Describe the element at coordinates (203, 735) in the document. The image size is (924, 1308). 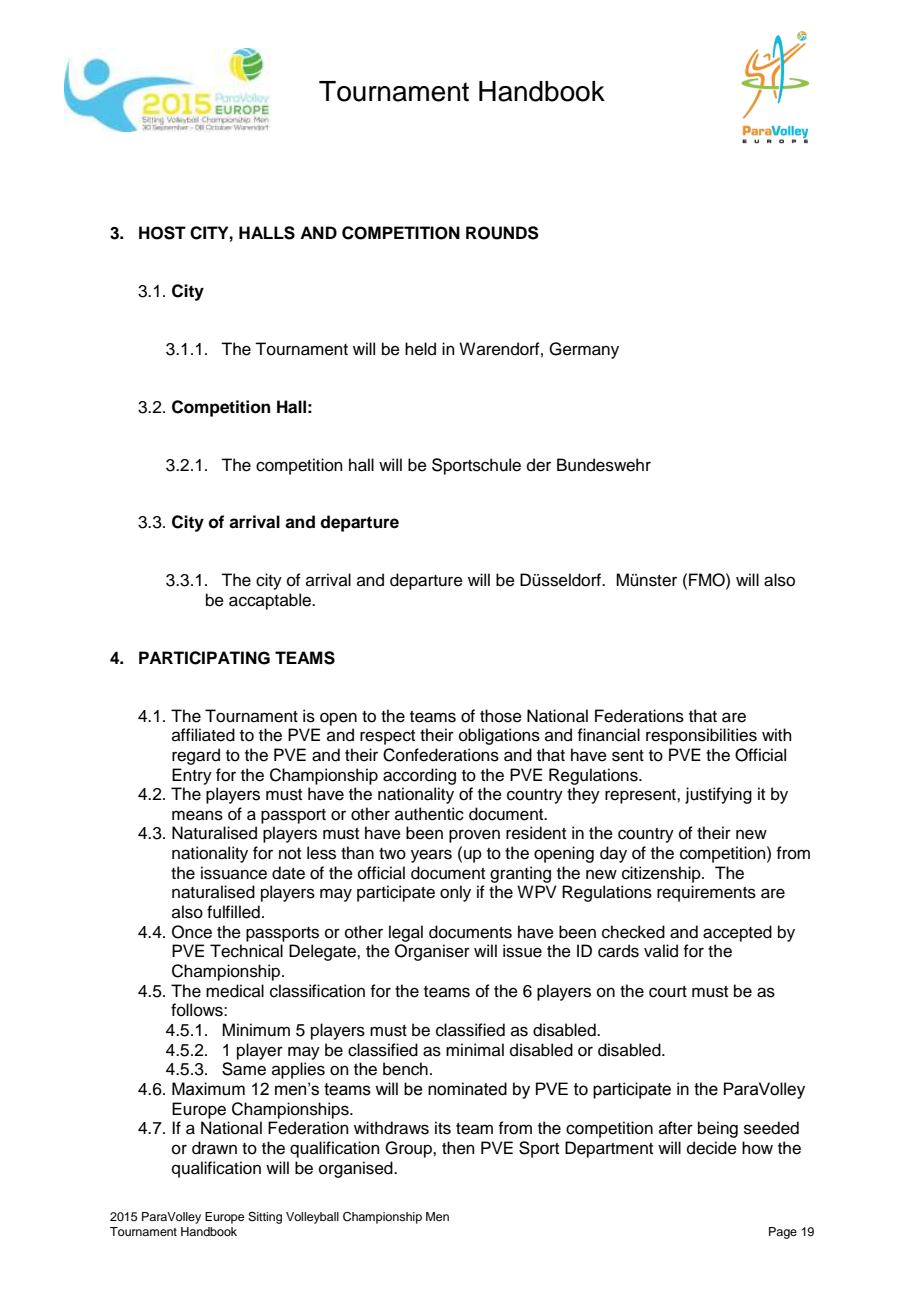
I see `affiliated` at that location.
